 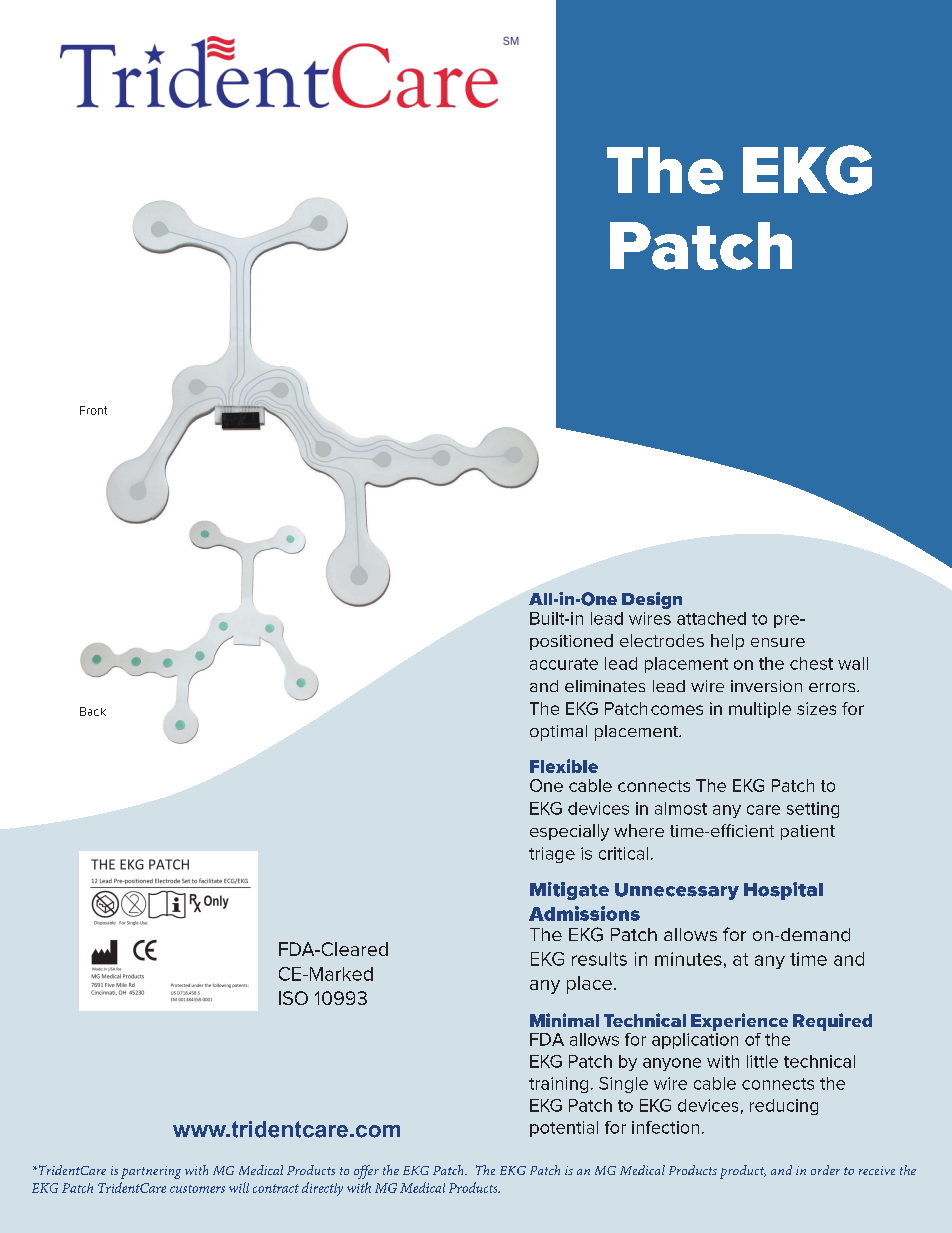 What do you see at coordinates (564, 1129) in the document?
I see `potential` at bounding box center [564, 1129].
